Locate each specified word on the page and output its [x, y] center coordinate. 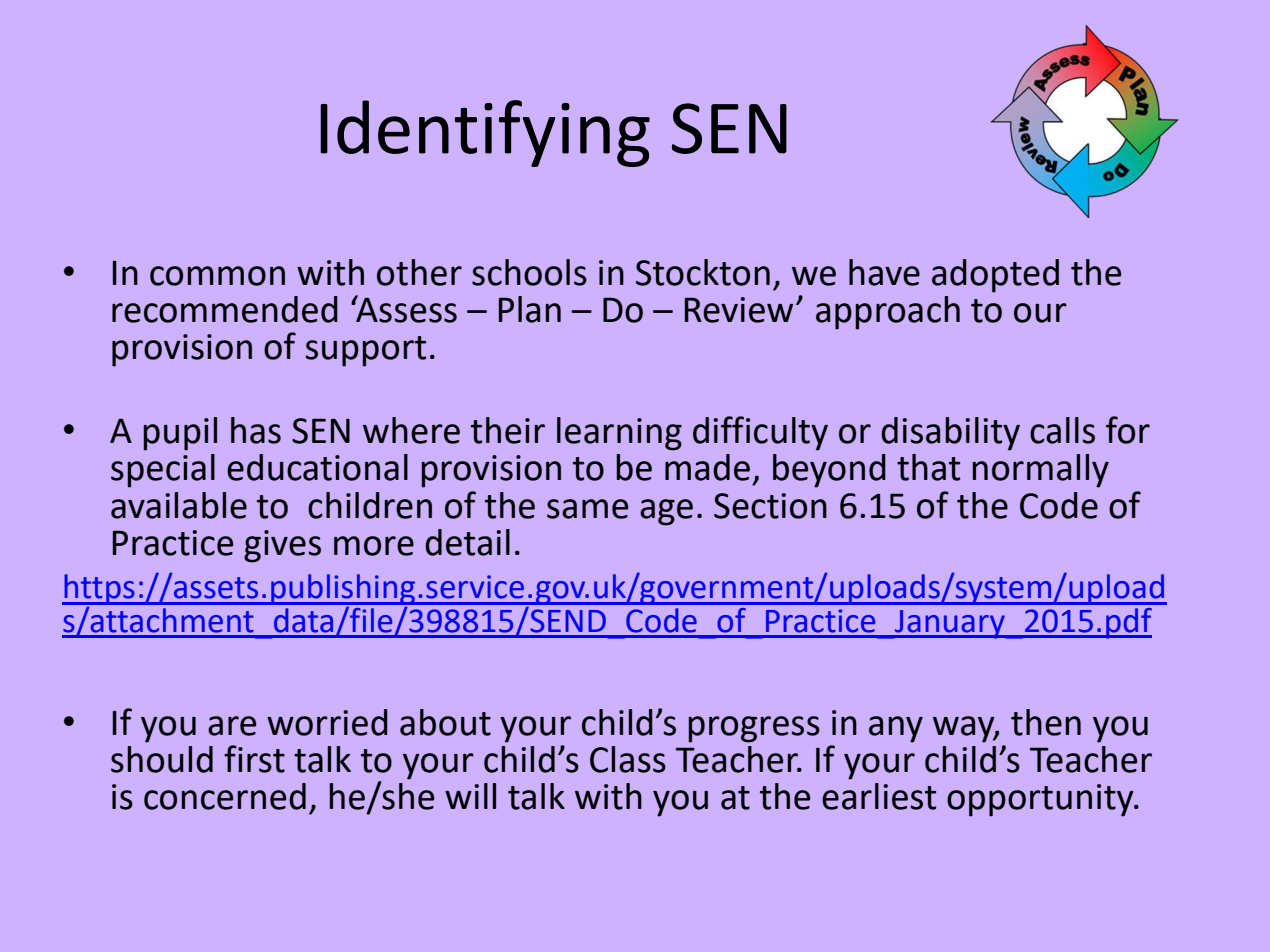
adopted [995, 276]
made [707, 467]
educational [317, 467]
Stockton [703, 272]
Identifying [485, 133]
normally [1041, 471]
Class [628, 759]
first [254, 759]
